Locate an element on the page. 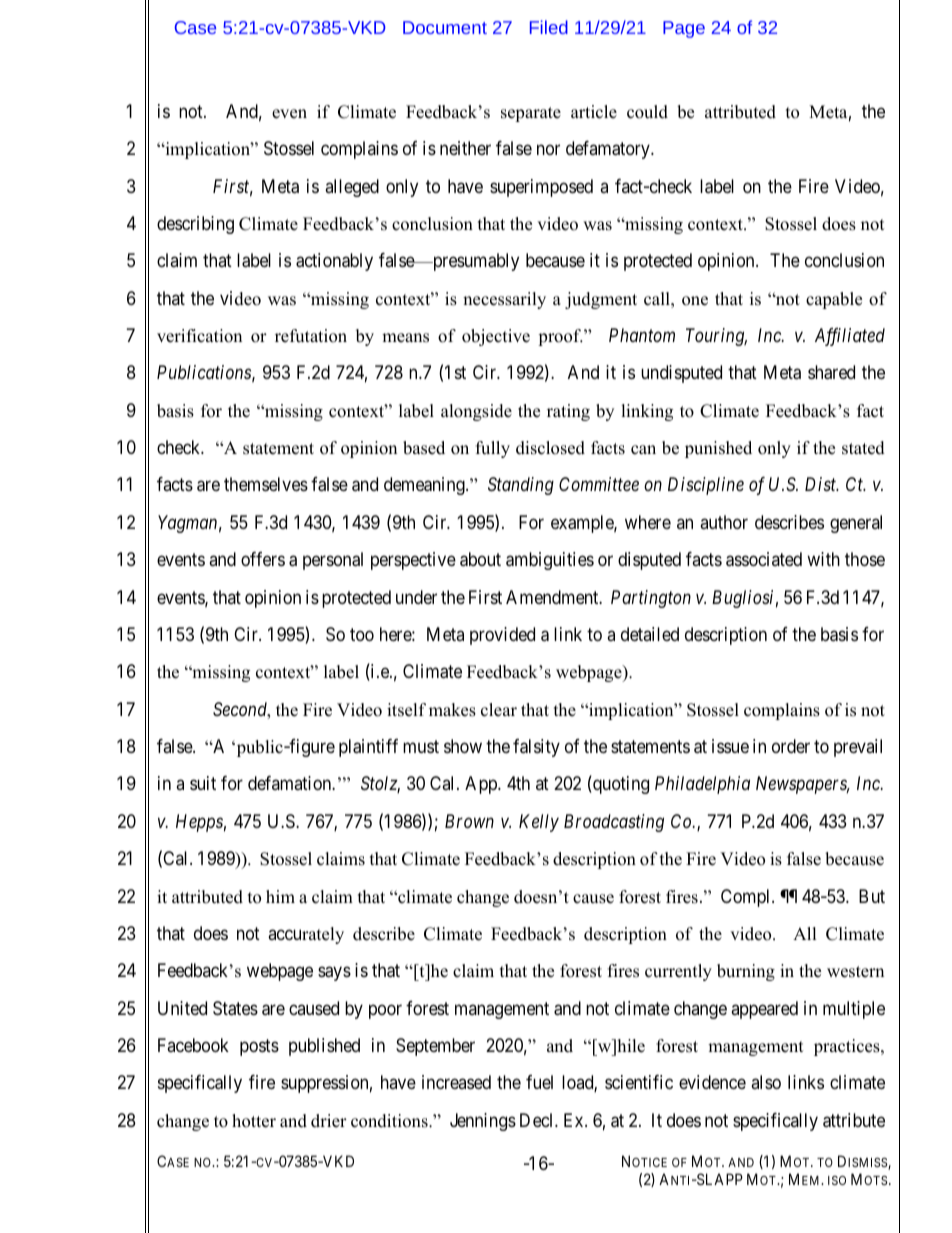  Decl is located at coordinates (538, 1120).
